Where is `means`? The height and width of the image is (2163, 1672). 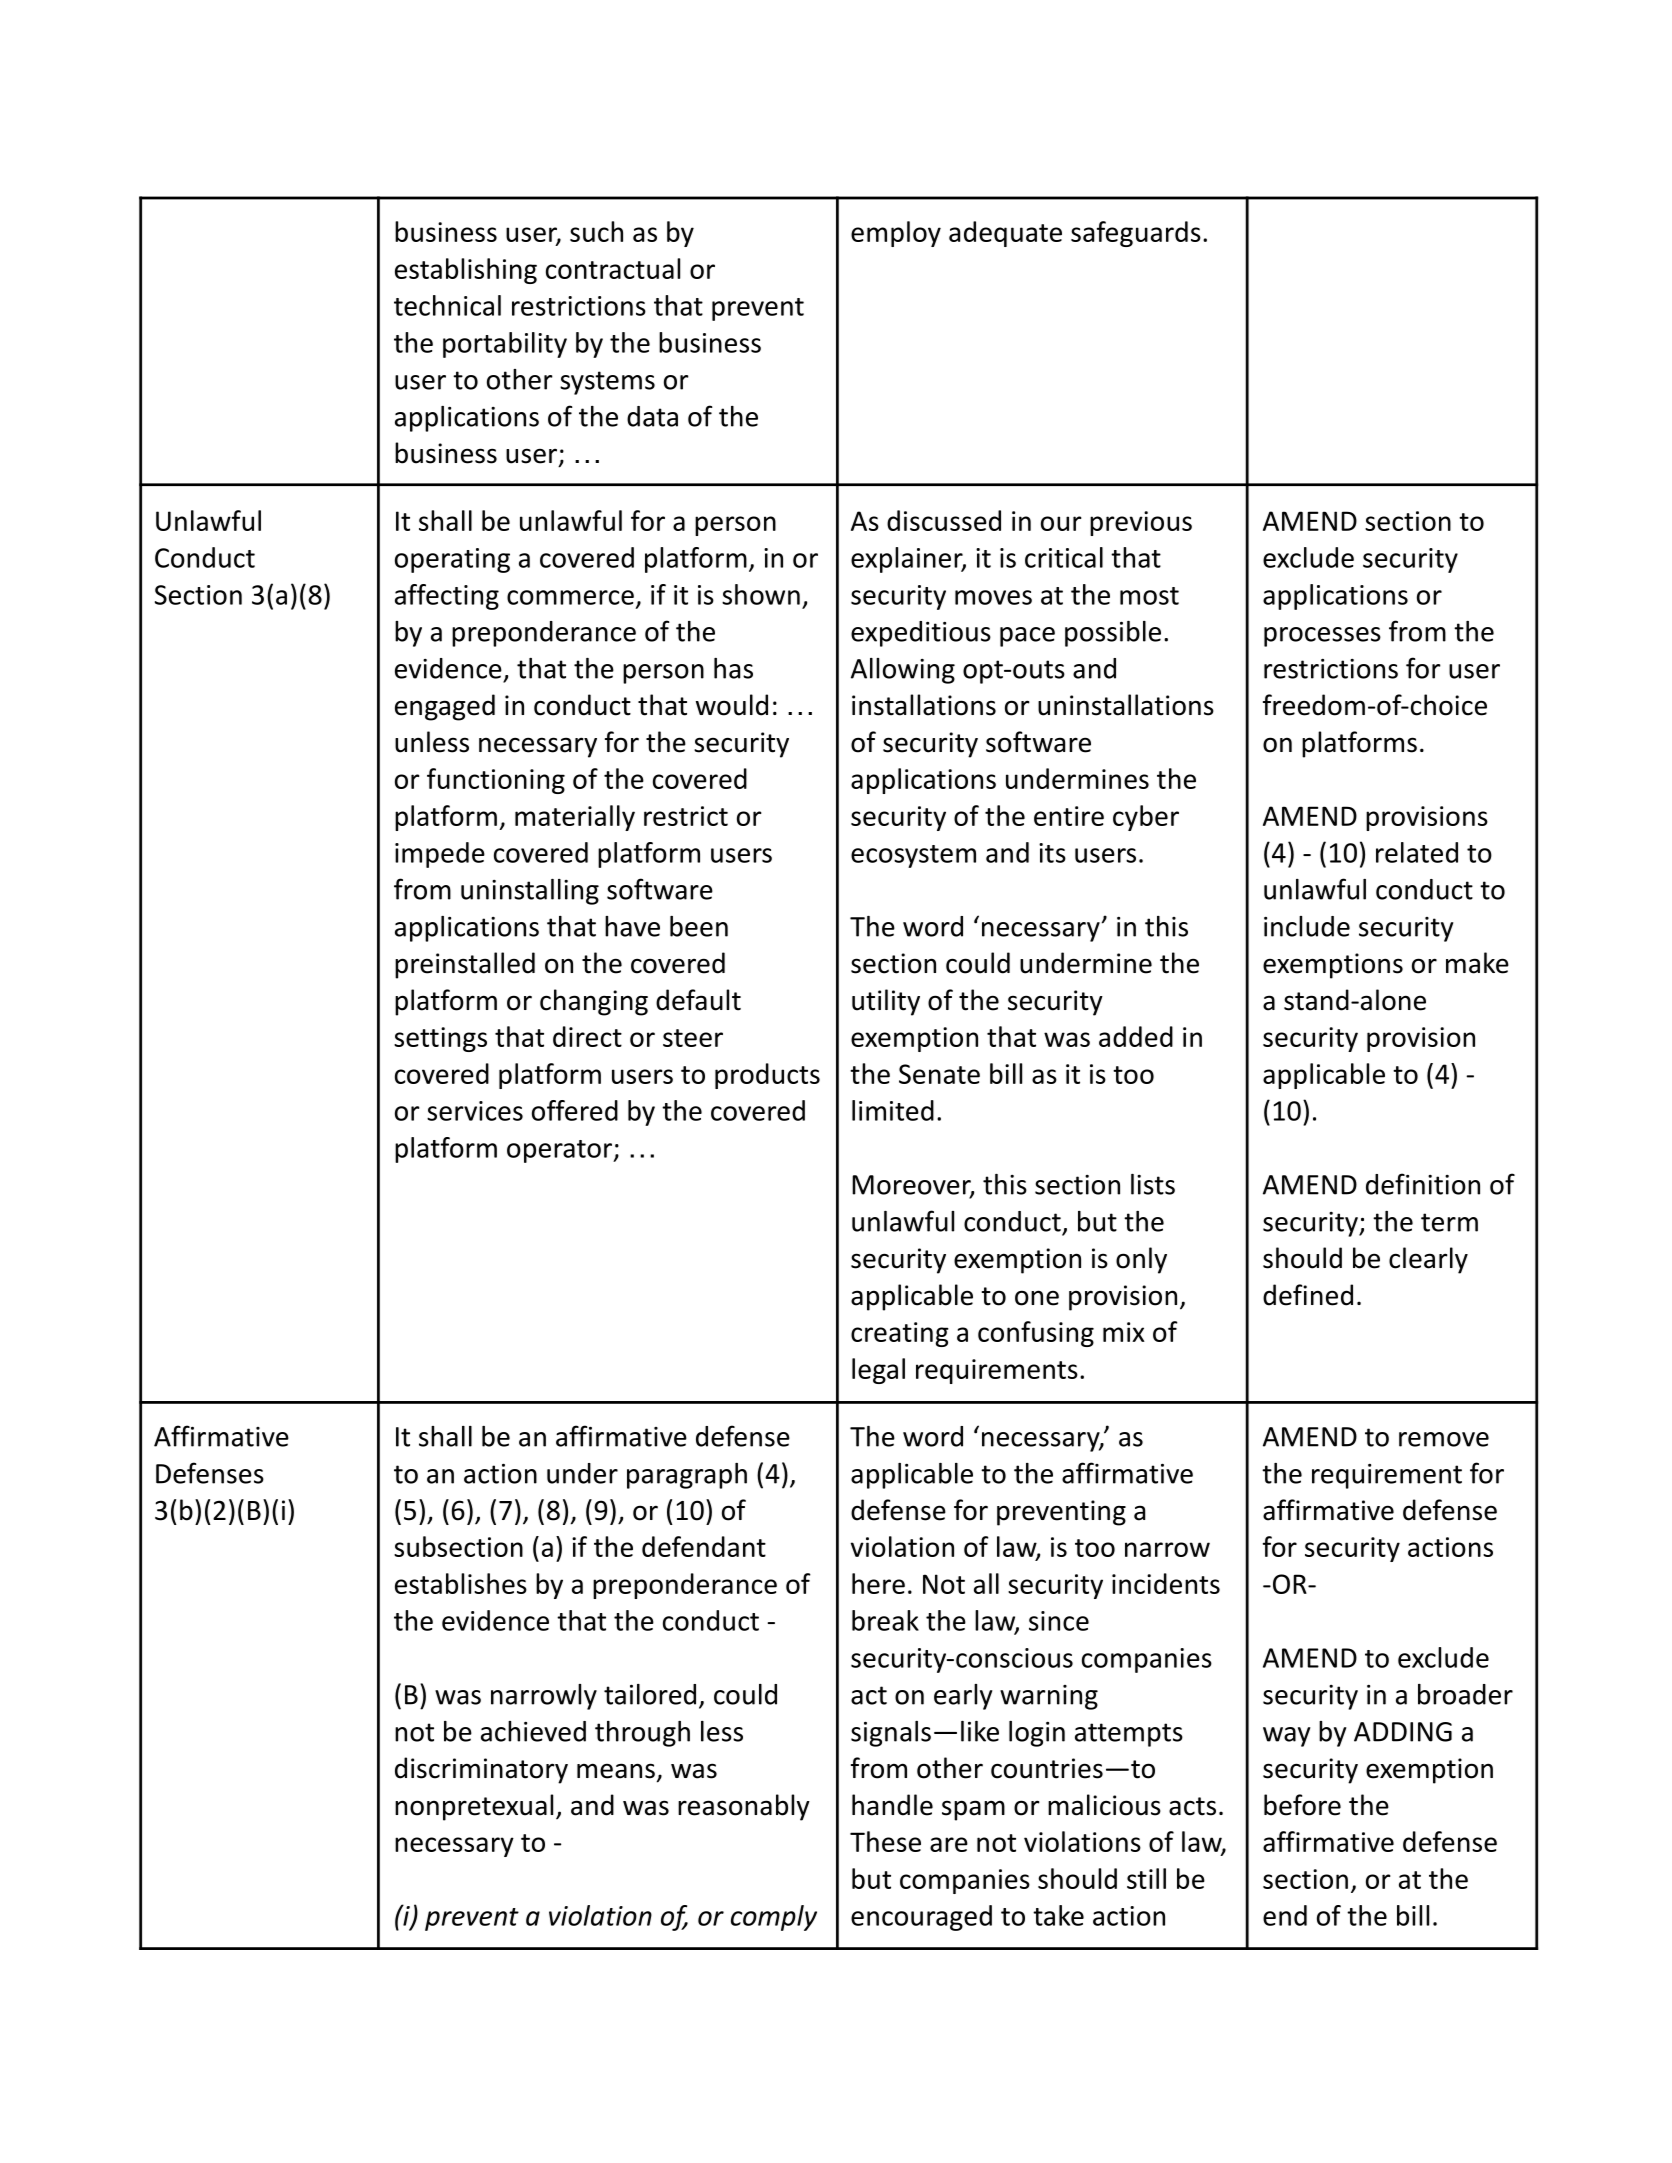 means is located at coordinates (616, 1771).
